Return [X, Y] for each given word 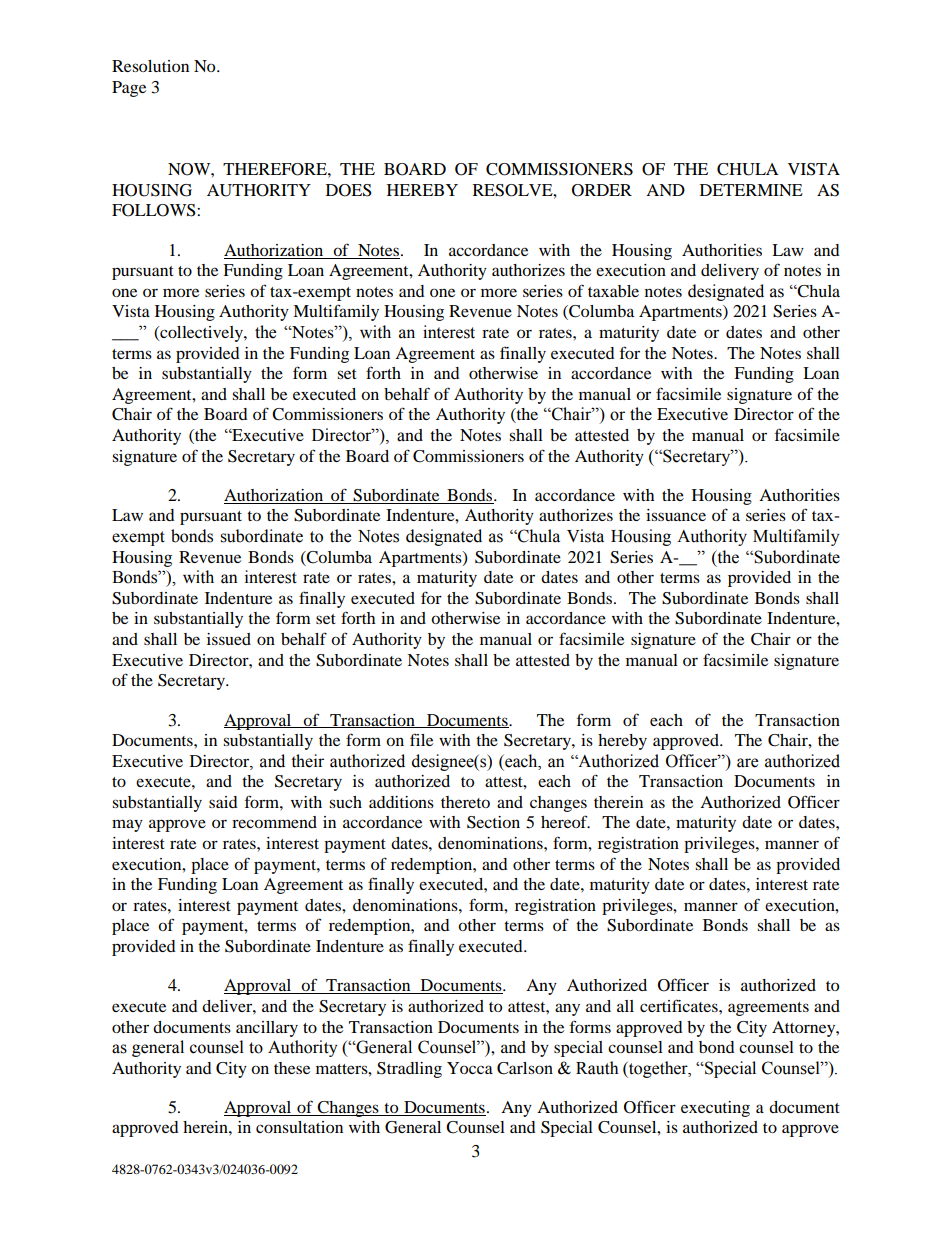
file [421, 739]
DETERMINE [751, 190]
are [747, 763]
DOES [348, 190]
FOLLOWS [155, 210]
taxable [613, 291]
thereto [465, 802]
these [292, 1068]
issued [229, 639]
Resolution [150, 66]
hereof [565, 821]
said [223, 802]
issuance [676, 515]
